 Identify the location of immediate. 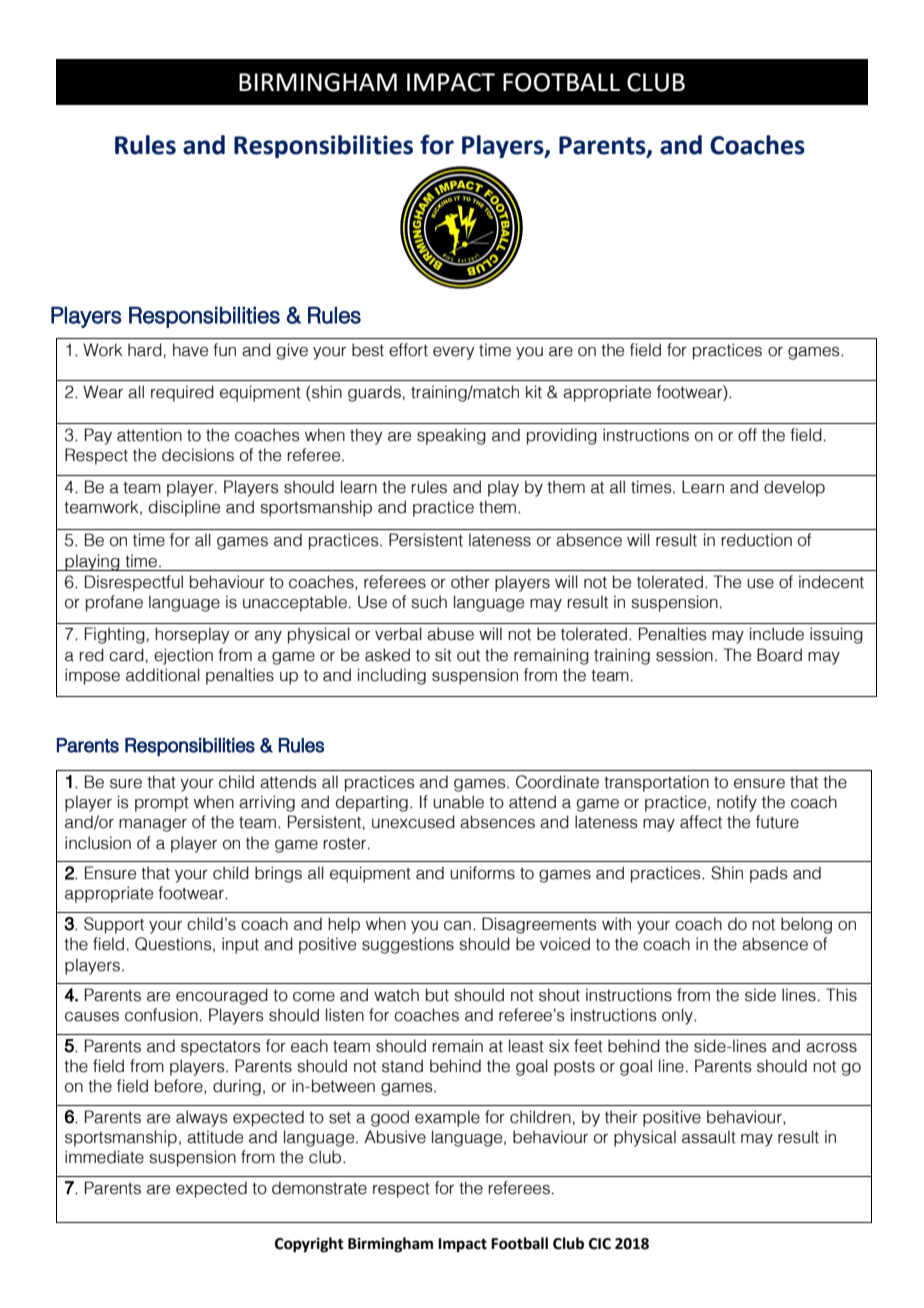
(104, 1157).
